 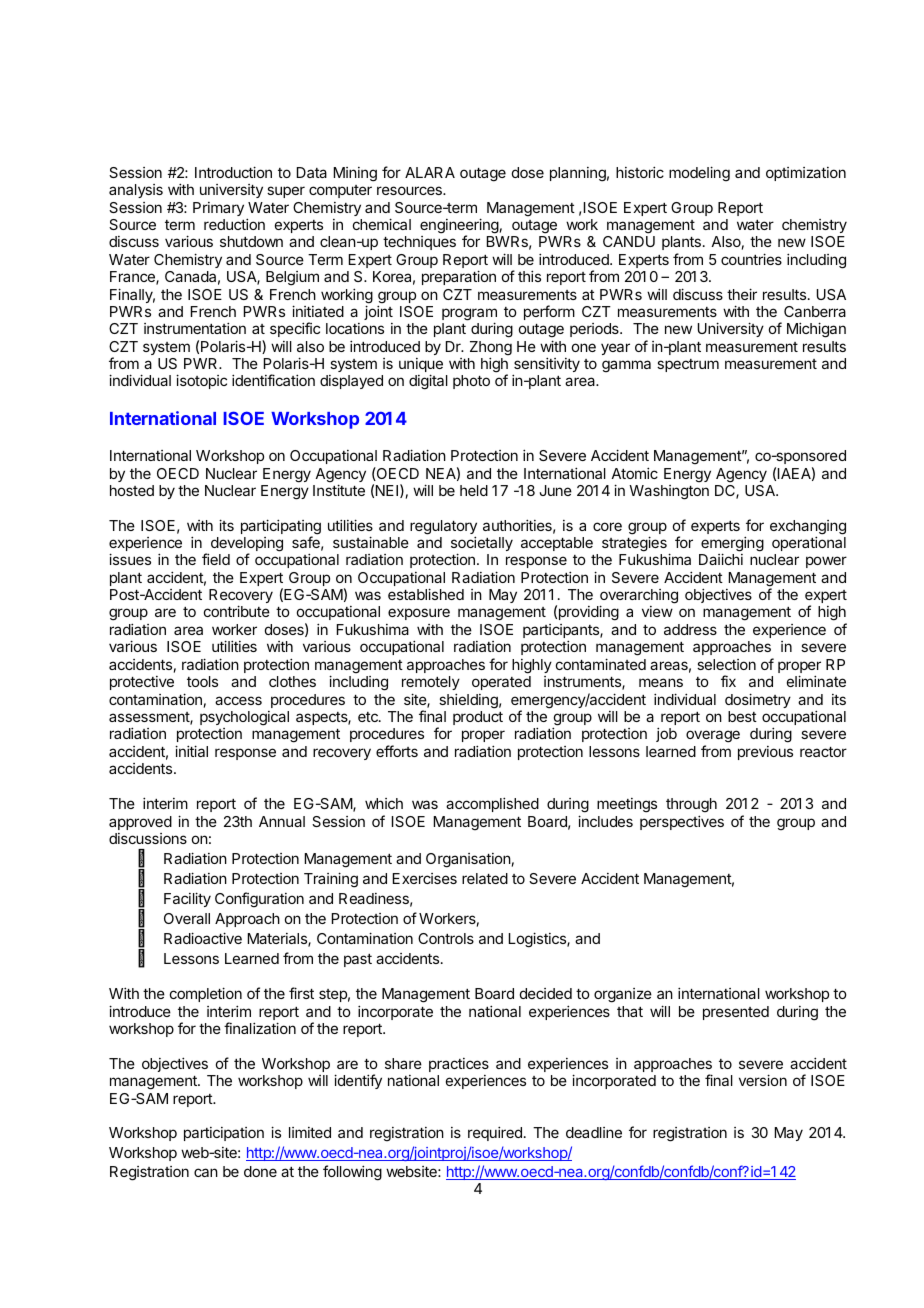 What do you see at coordinates (699, 174) in the screenshot?
I see `modeling` at bounding box center [699, 174].
